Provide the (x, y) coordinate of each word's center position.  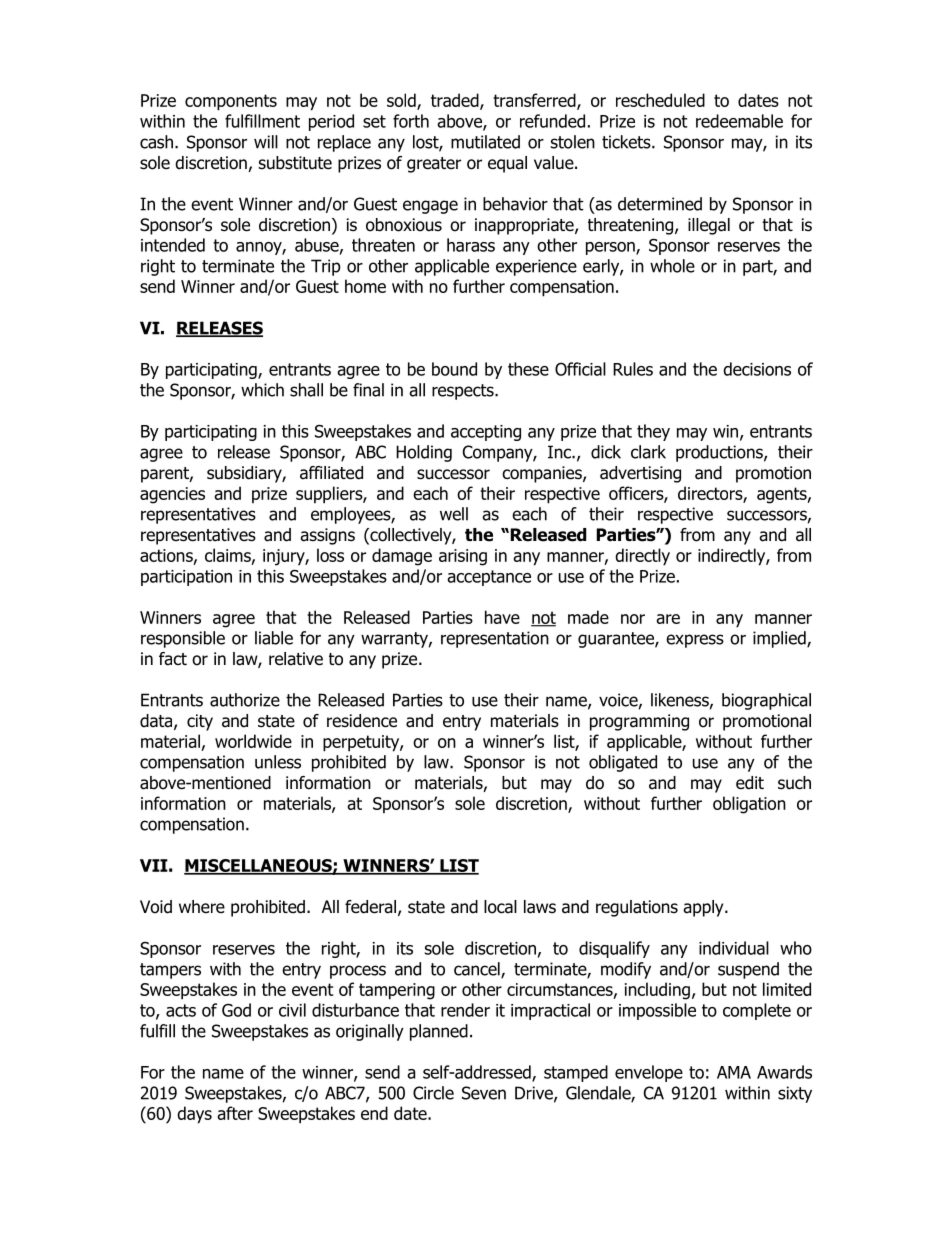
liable (274, 638)
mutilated (485, 142)
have (502, 617)
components (231, 102)
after (235, 1113)
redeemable (739, 121)
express (695, 641)
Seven (484, 1093)
